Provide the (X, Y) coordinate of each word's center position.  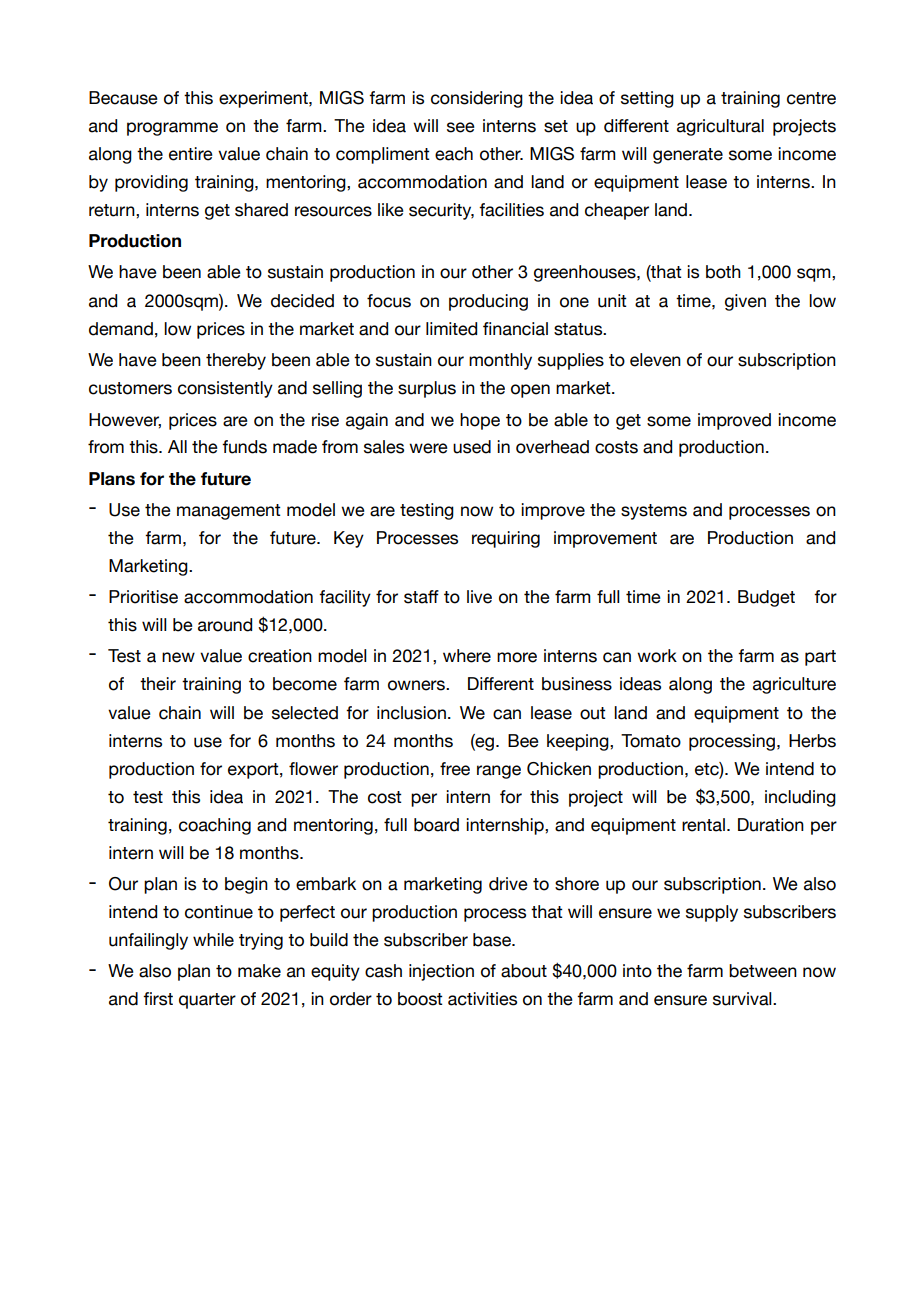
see (461, 127)
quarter (207, 1001)
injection (441, 972)
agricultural (720, 127)
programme (172, 129)
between (763, 971)
